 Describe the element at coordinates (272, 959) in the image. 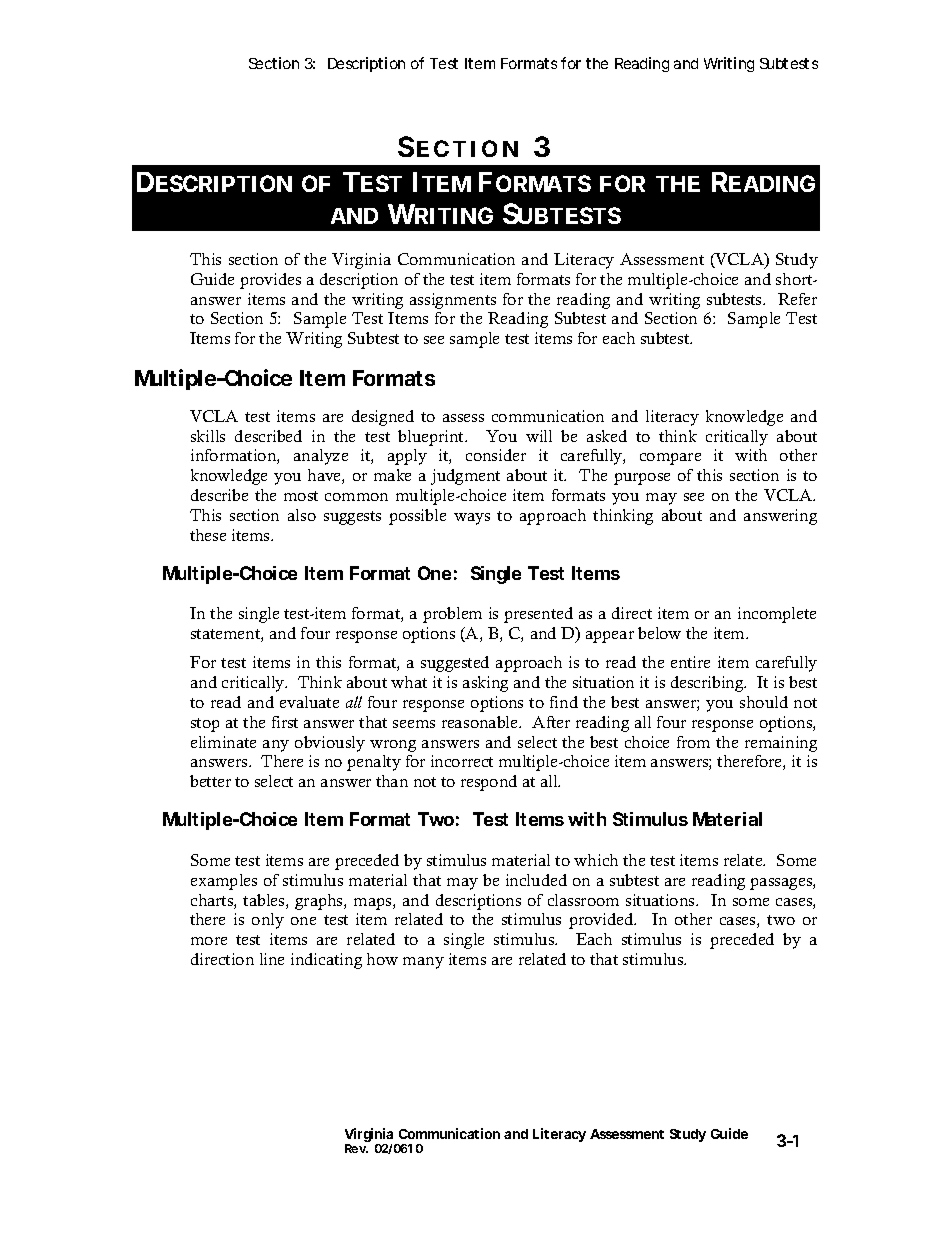

I see `line` at that location.
